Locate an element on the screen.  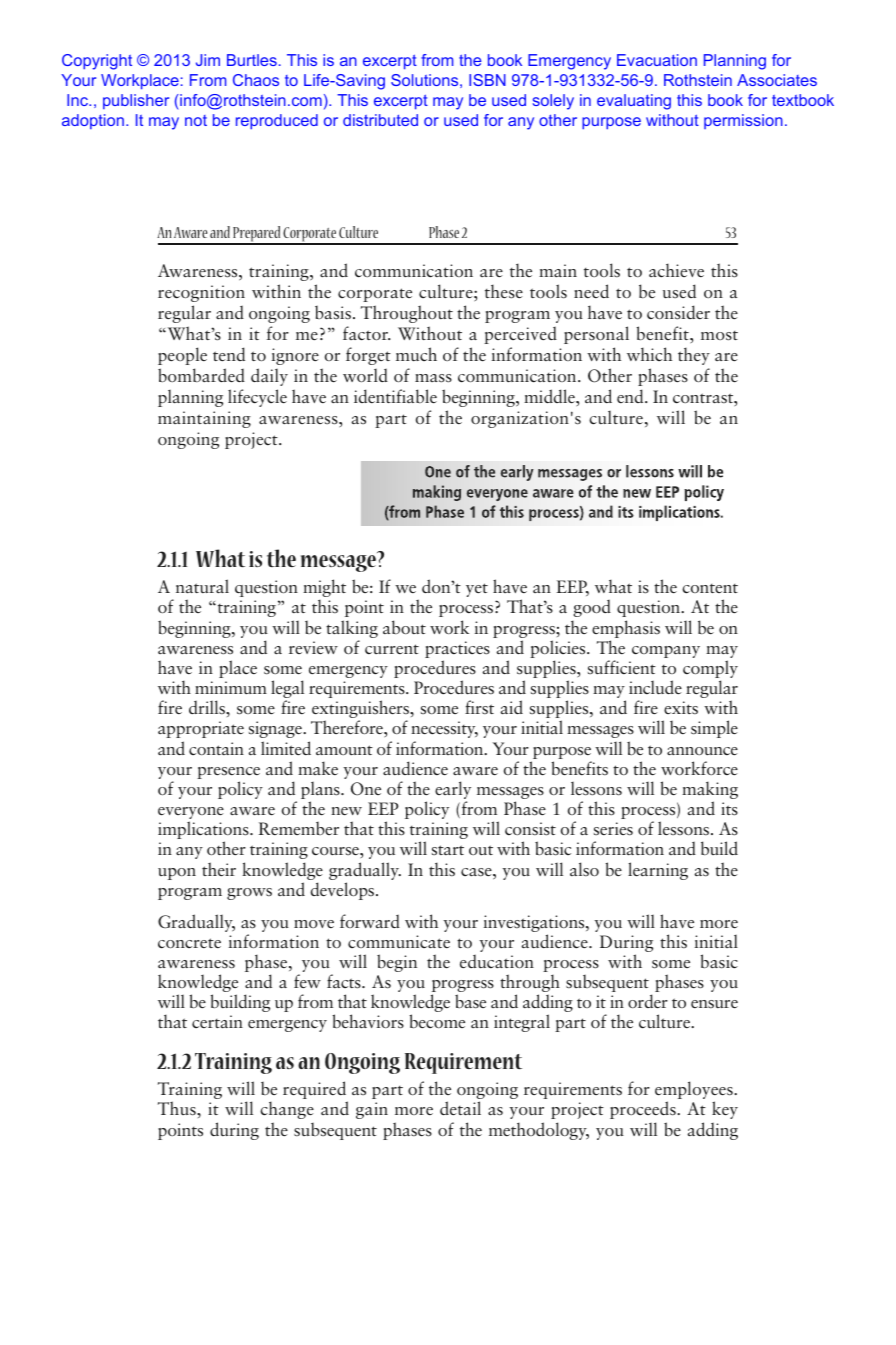
identifiable is located at coordinates (395, 396).
